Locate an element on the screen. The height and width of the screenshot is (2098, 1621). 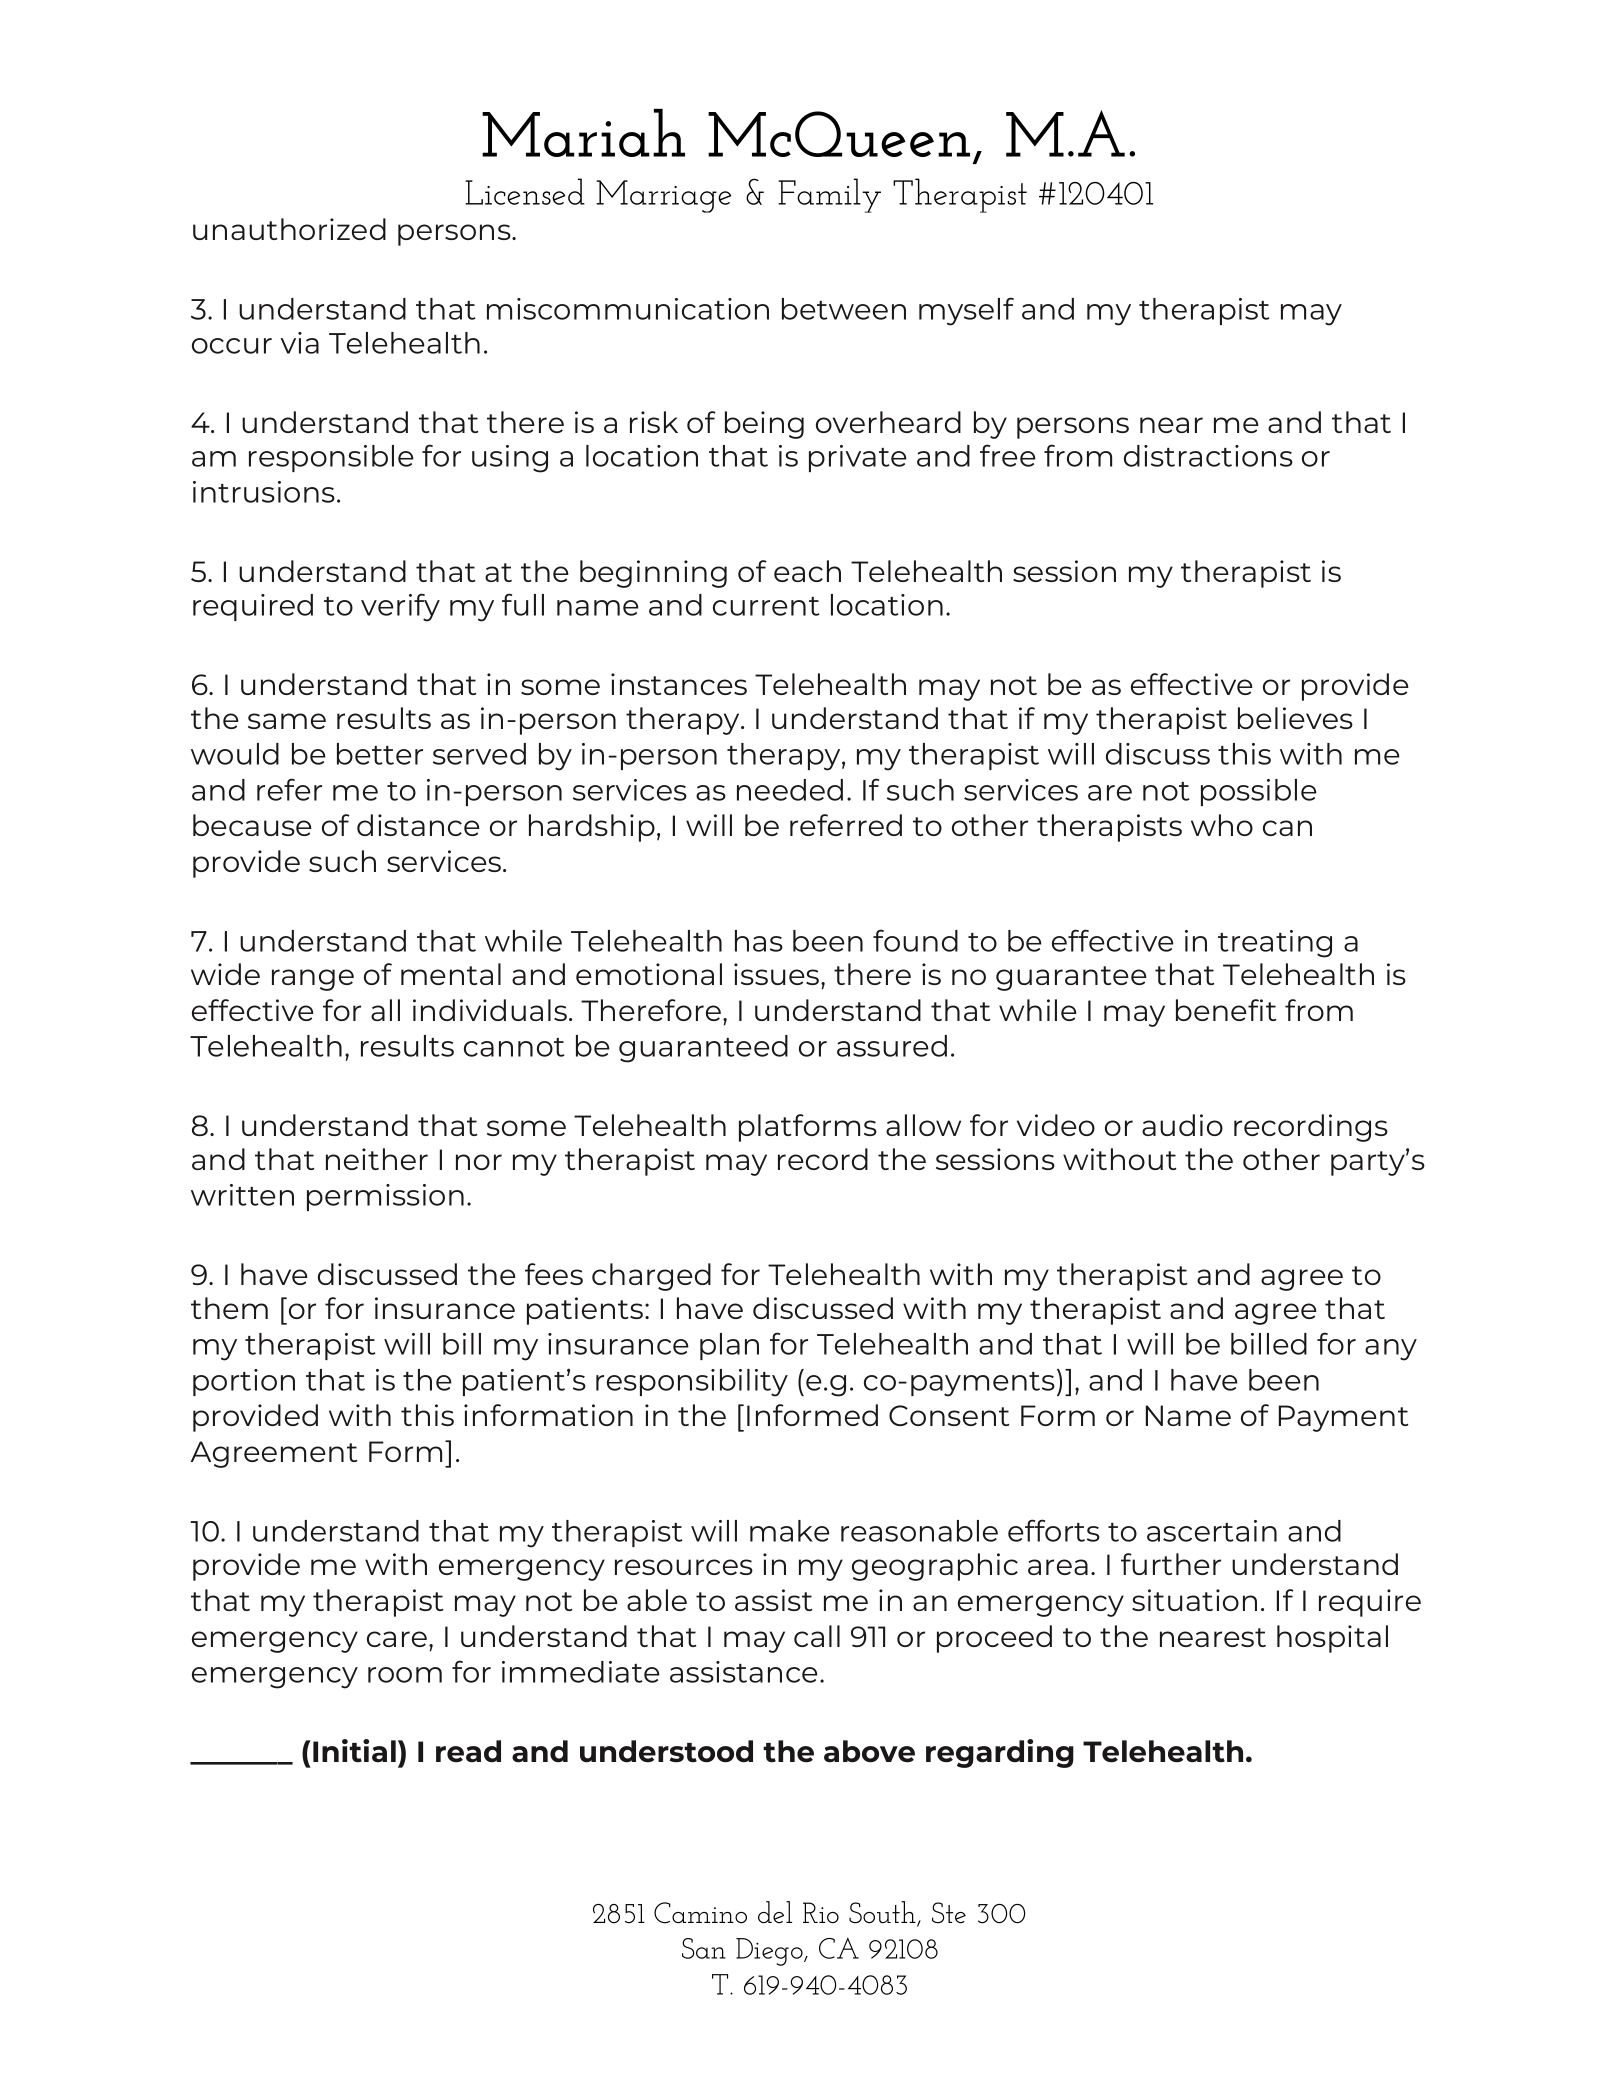
Initial is located at coordinates (354, 1751).
